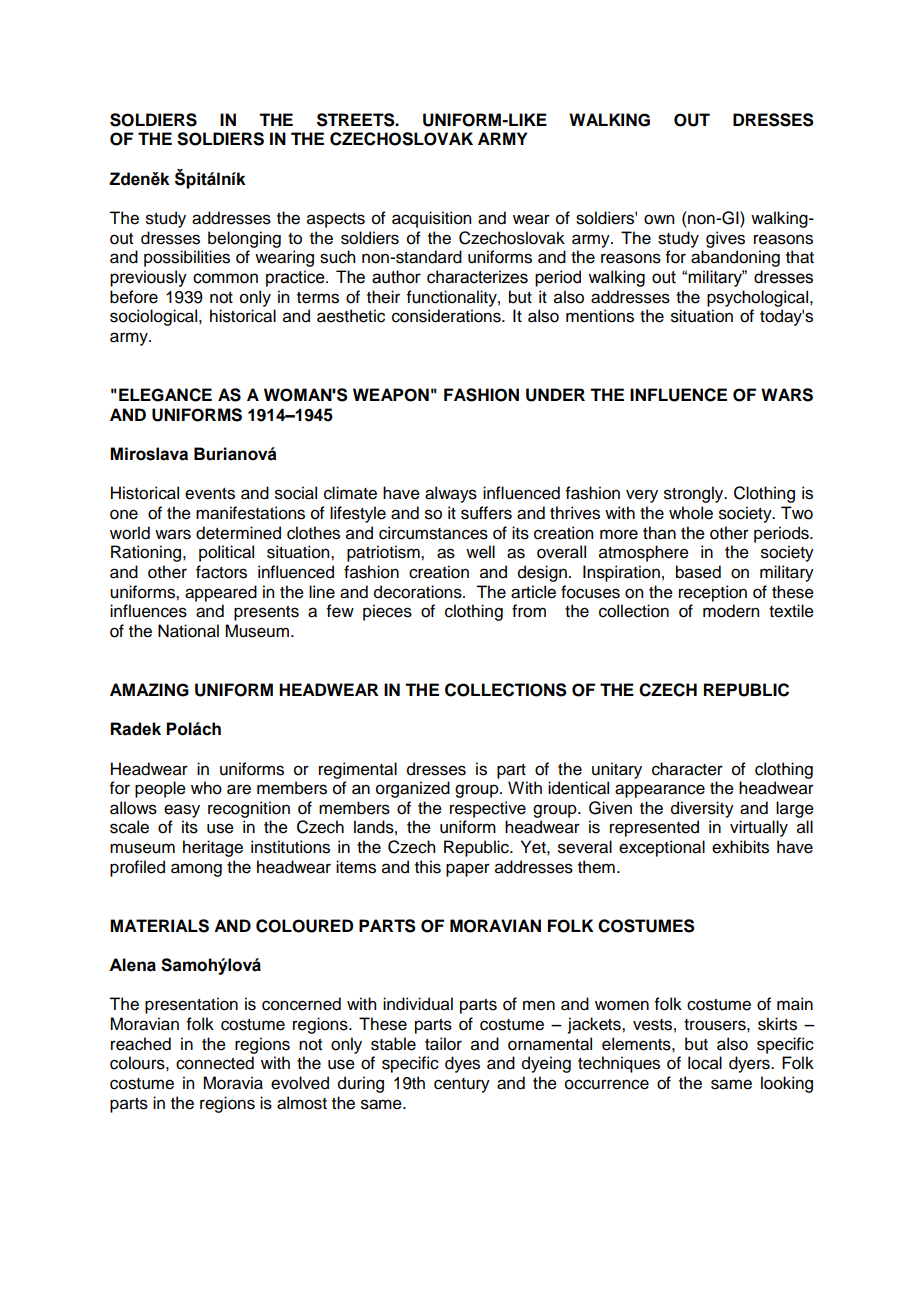 This screenshot has width=924, height=1308. I want to click on National, so click(188, 631).
